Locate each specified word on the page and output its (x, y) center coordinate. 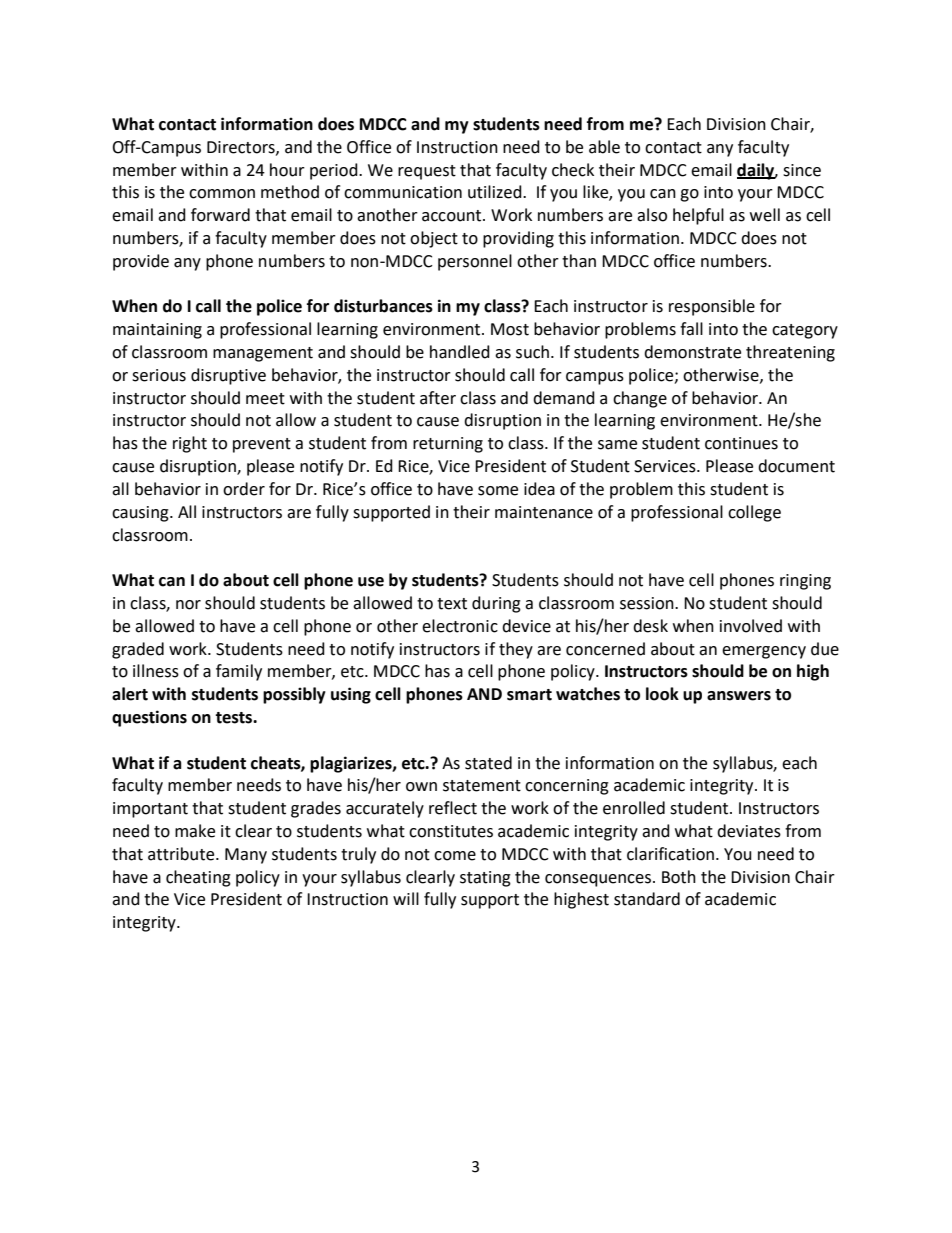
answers (739, 696)
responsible (712, 307)
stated (488, 763)
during (496, 604)
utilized (496, 192)
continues (741, 443)
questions (149, 718)
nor (188, 605)
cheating (198, 878)
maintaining (157, 331)
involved (751, 626)
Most (510, 329)
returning (448, 445)
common (222, 194)
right (190, 444)
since (802, 170)
